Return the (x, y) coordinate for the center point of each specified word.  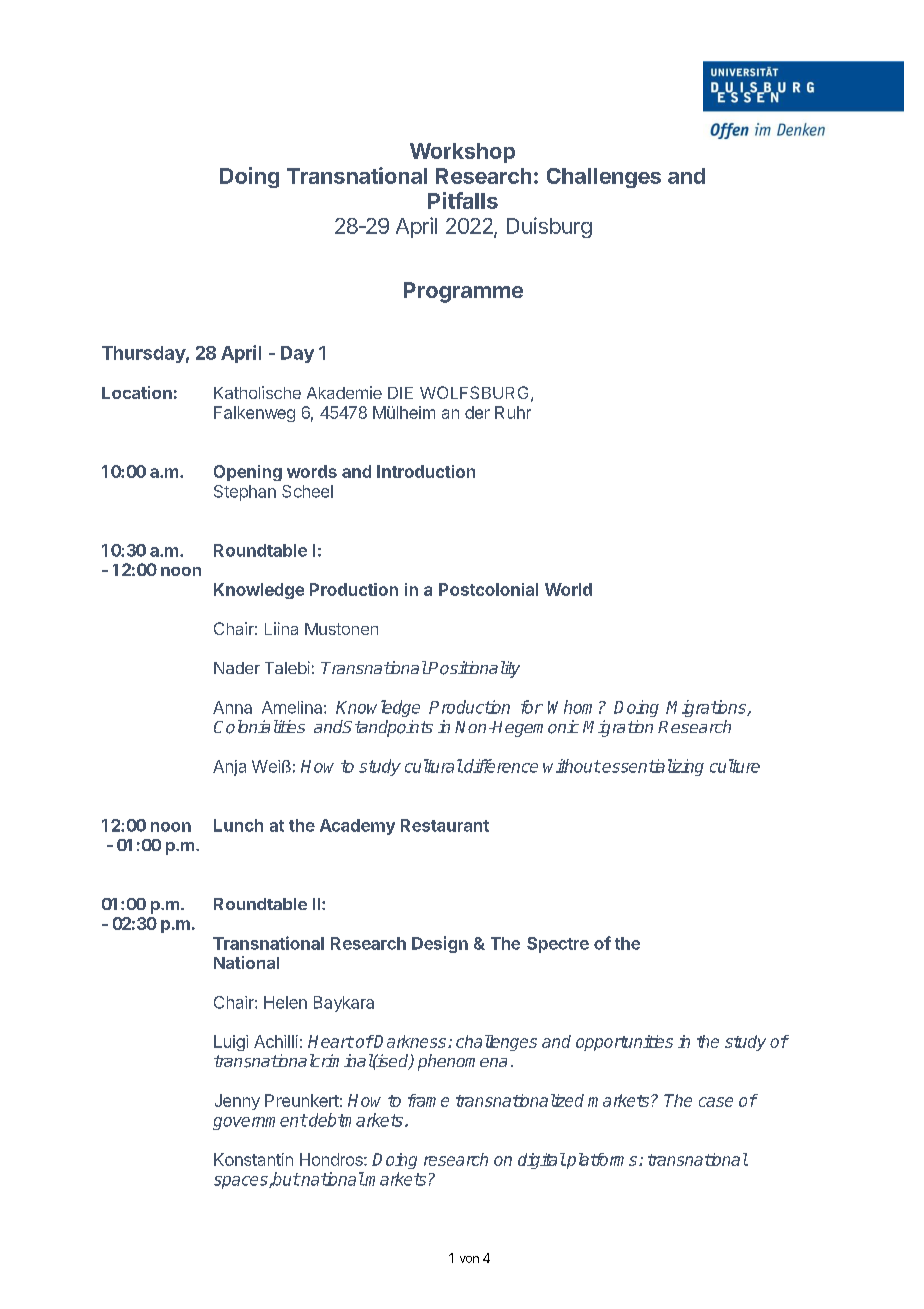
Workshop (462, 153)
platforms (602, 1161)
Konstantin (253, 1159)
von (469, 1259)
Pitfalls (463, 200)
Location (137, 392)
